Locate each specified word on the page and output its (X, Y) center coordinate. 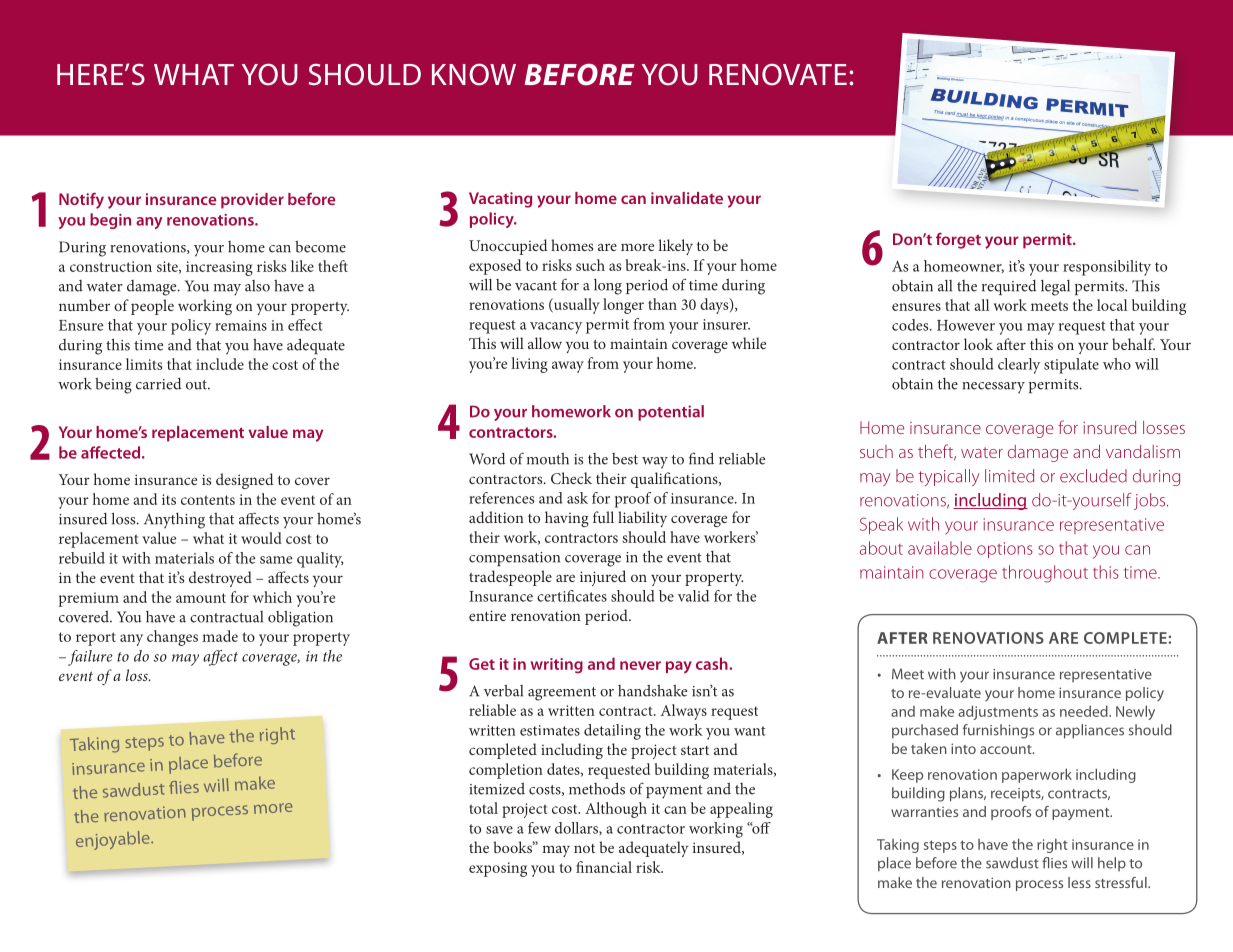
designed (244, 481)
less (1079, 882)
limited (1009, 476)
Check (571, 478)
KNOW (474, 74)
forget (958, 240)
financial (604, 867)
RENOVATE (778, 75)
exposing (498, 869)
